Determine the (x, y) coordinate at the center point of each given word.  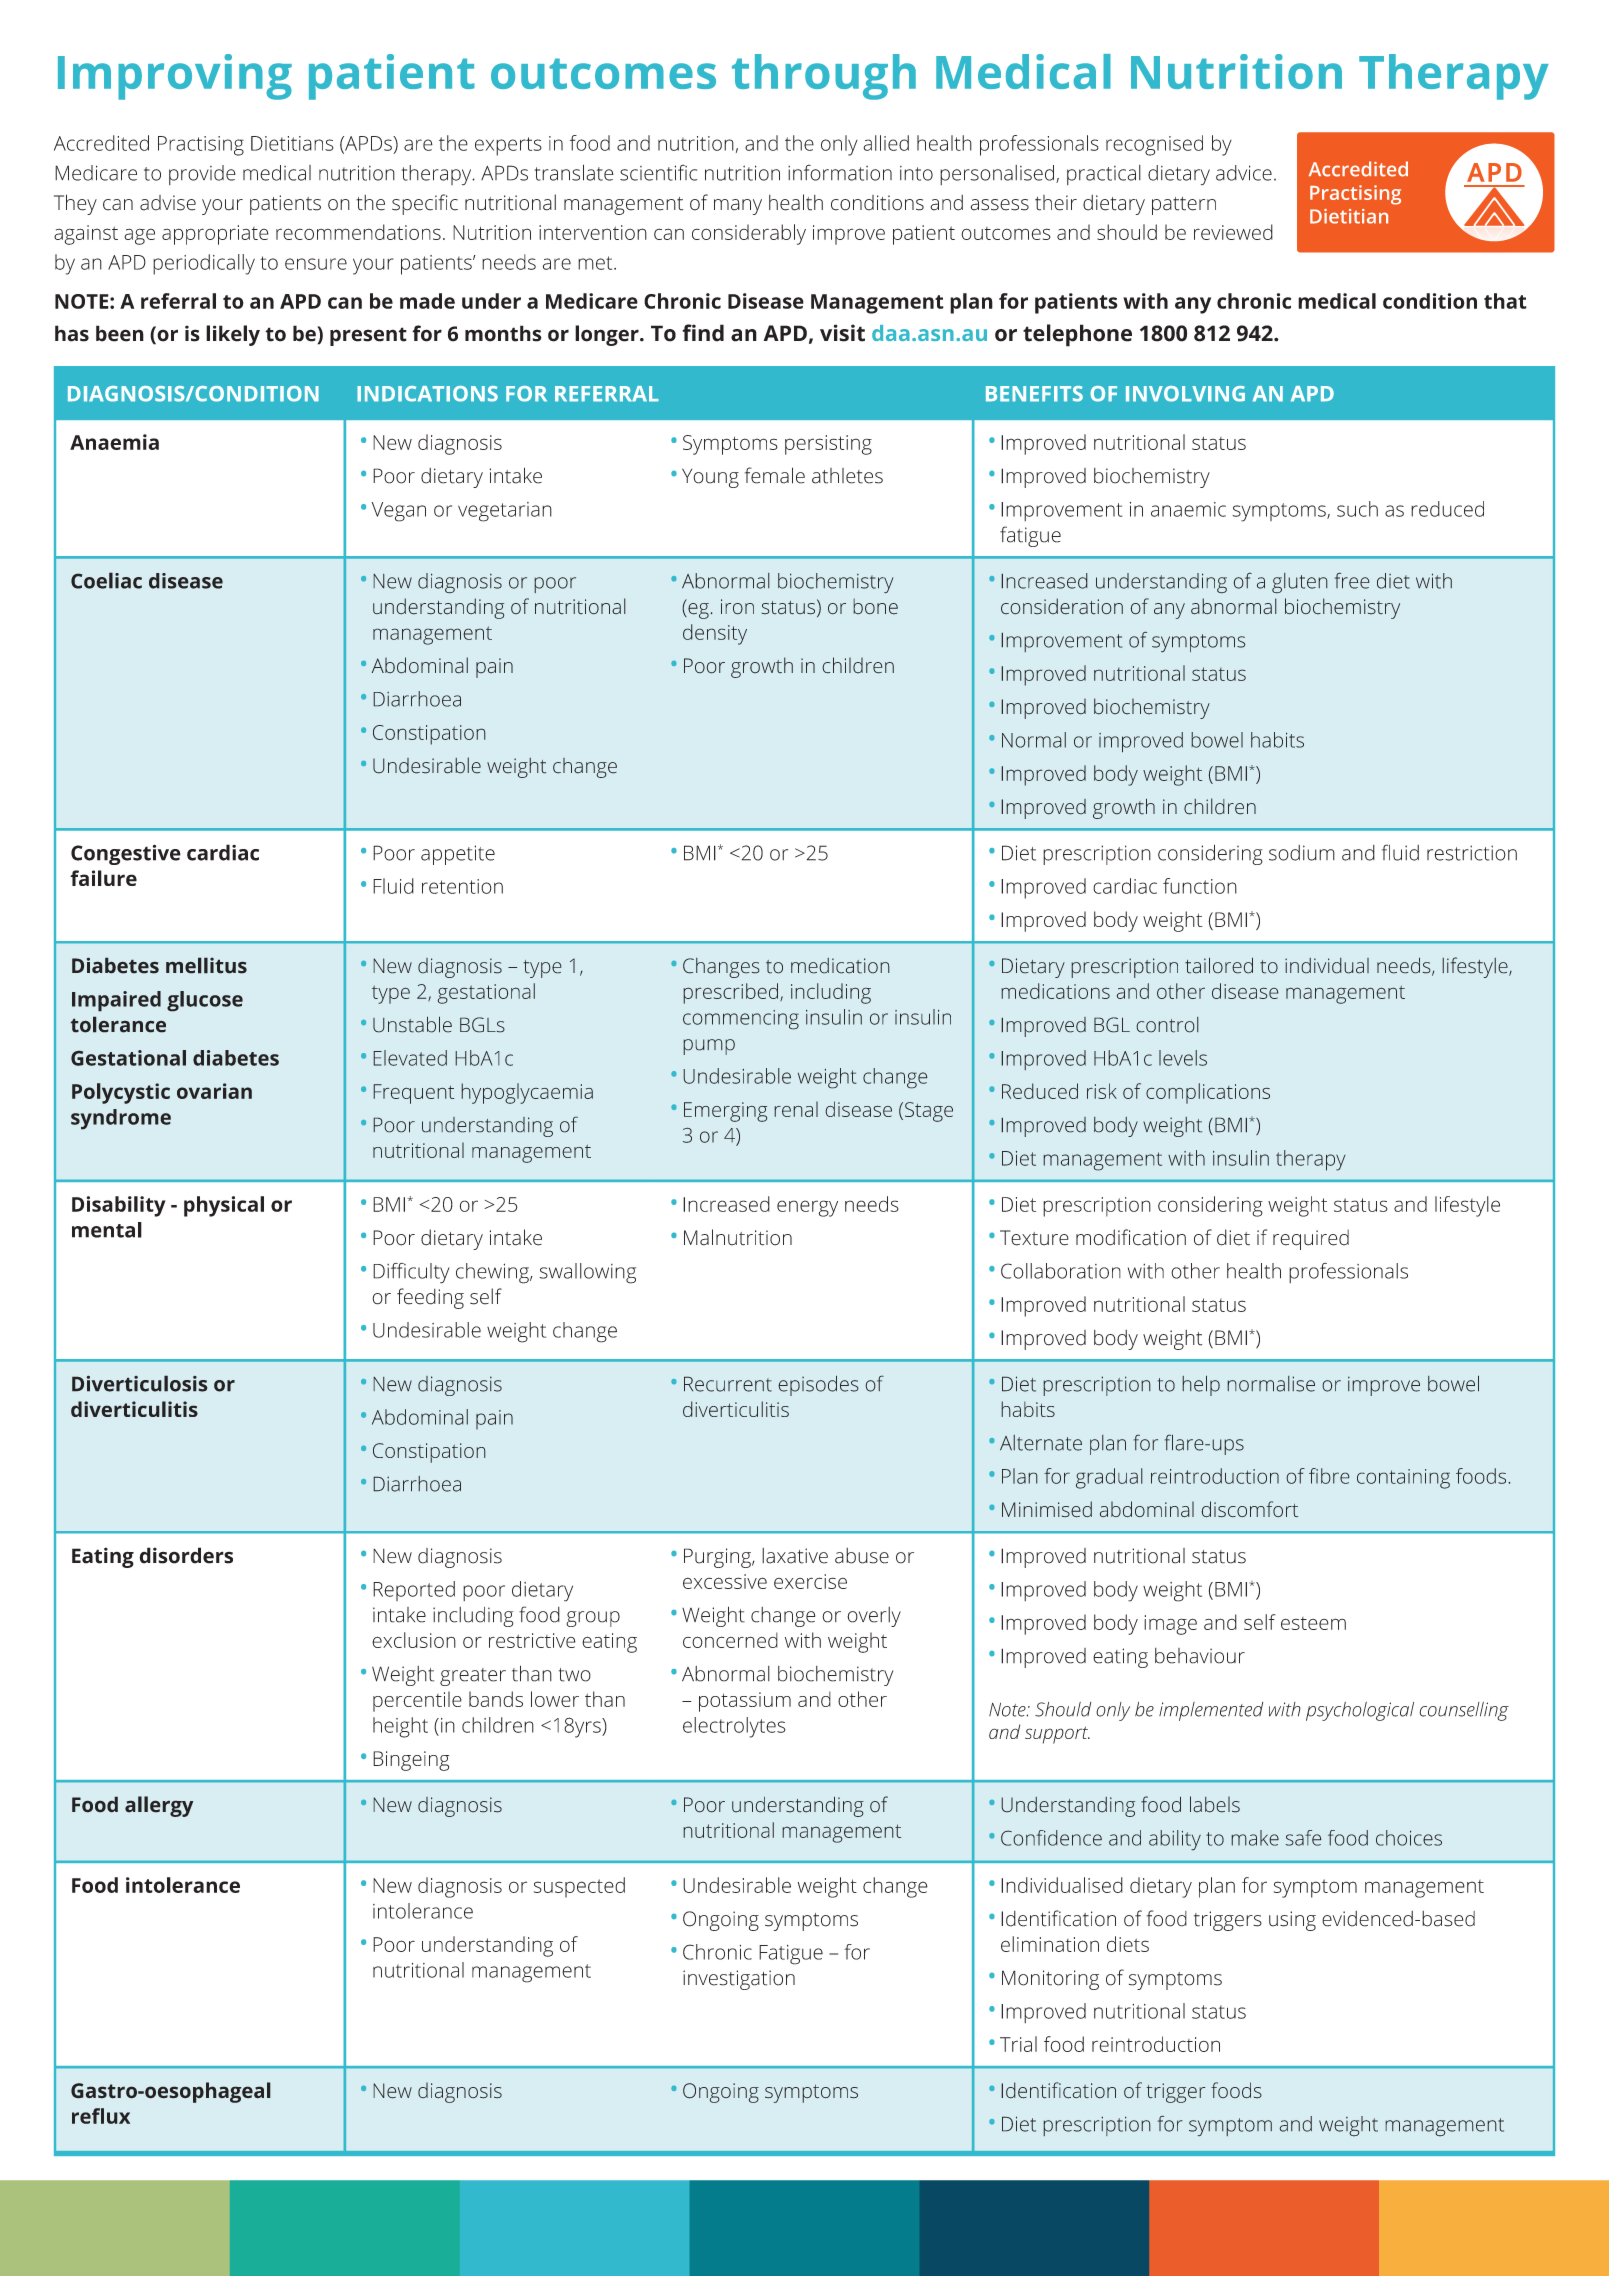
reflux (101, 2116)
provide (202, 175)
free (1352, 580)
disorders (186, 1555)
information (840, 172)
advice (1244, 173)
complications (1208, 1093)
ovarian (214, 1091)
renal (796, 1109)
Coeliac (106, 580)
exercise (810, 1581)
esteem (1313, 1623)
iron (737, 607)
